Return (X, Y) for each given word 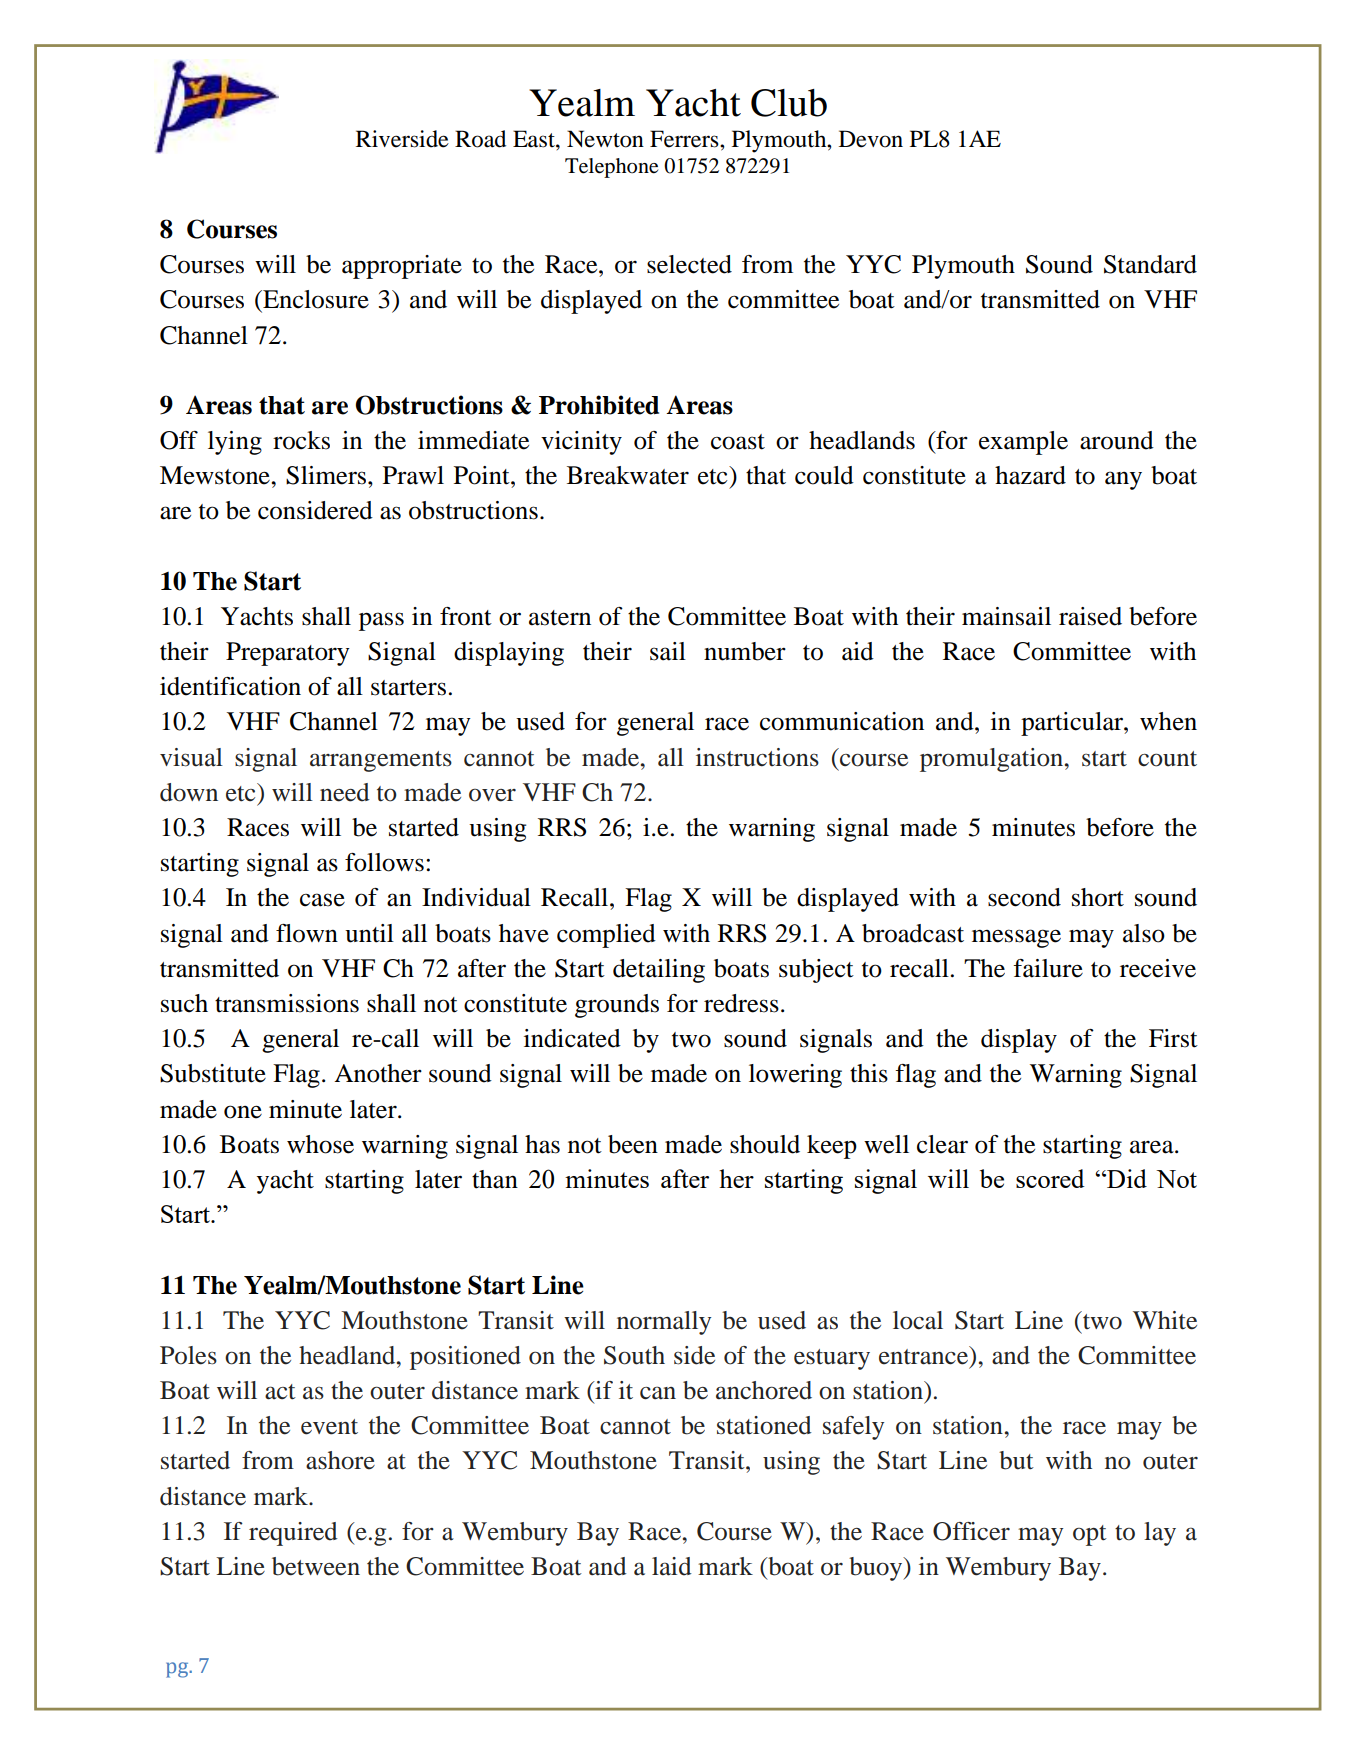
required (293, 1534)
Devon (871, 139)
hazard (1030, 475)
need (345, 792)
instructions (757, 757)
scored (1050, 1178)
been (633, 1144)
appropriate (402, 267)
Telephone (611, 168)
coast (738, 442)
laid (672, 1566)
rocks (301, 440)
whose (320, 1144)
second (1024, 897)
